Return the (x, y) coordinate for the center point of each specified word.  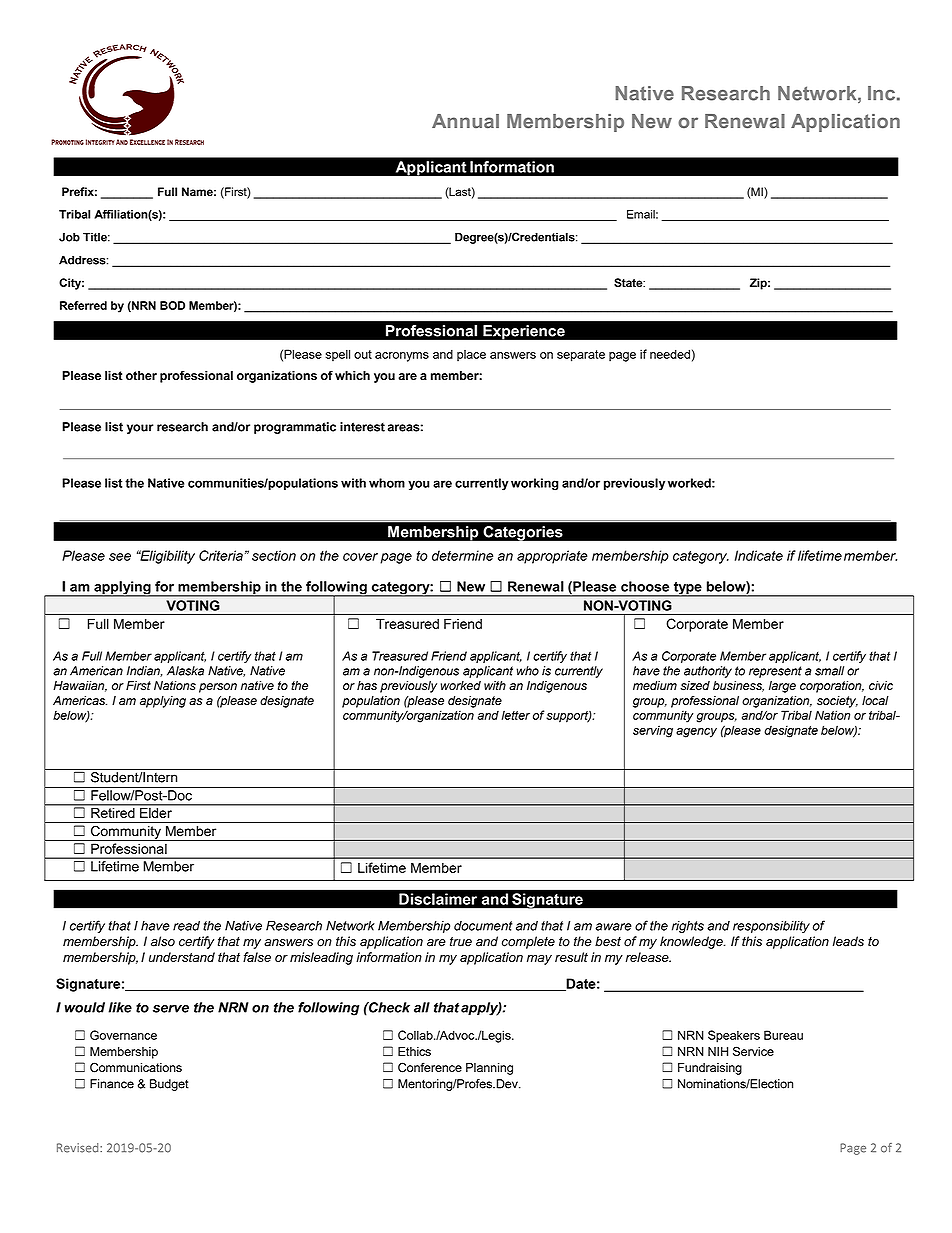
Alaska (185, 671)
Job (69, 237)
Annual (465, 121)
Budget (169, 1085)
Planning (489, 1069)
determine (462, 555)
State (629, 283)
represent (775, 672)
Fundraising (710, 1069)
